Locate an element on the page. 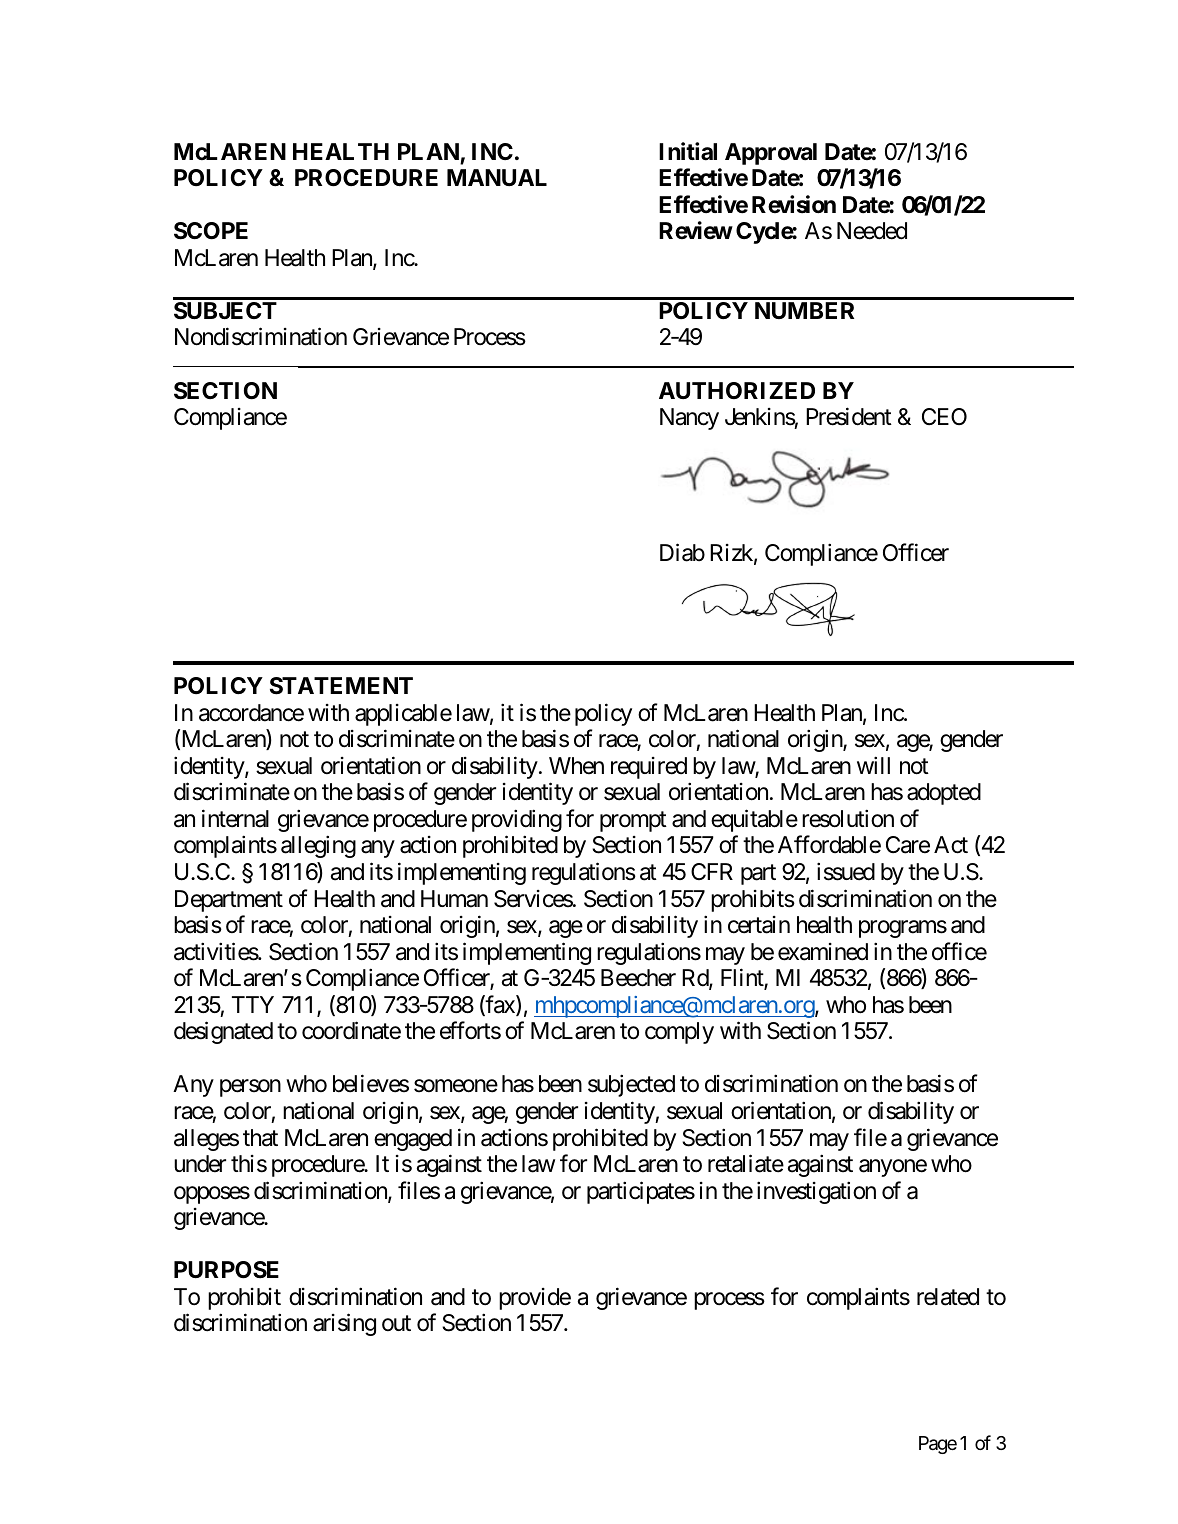 The height and width of the document is (1524, 1178). STATEMENT is located at coordinates (341, 686).
